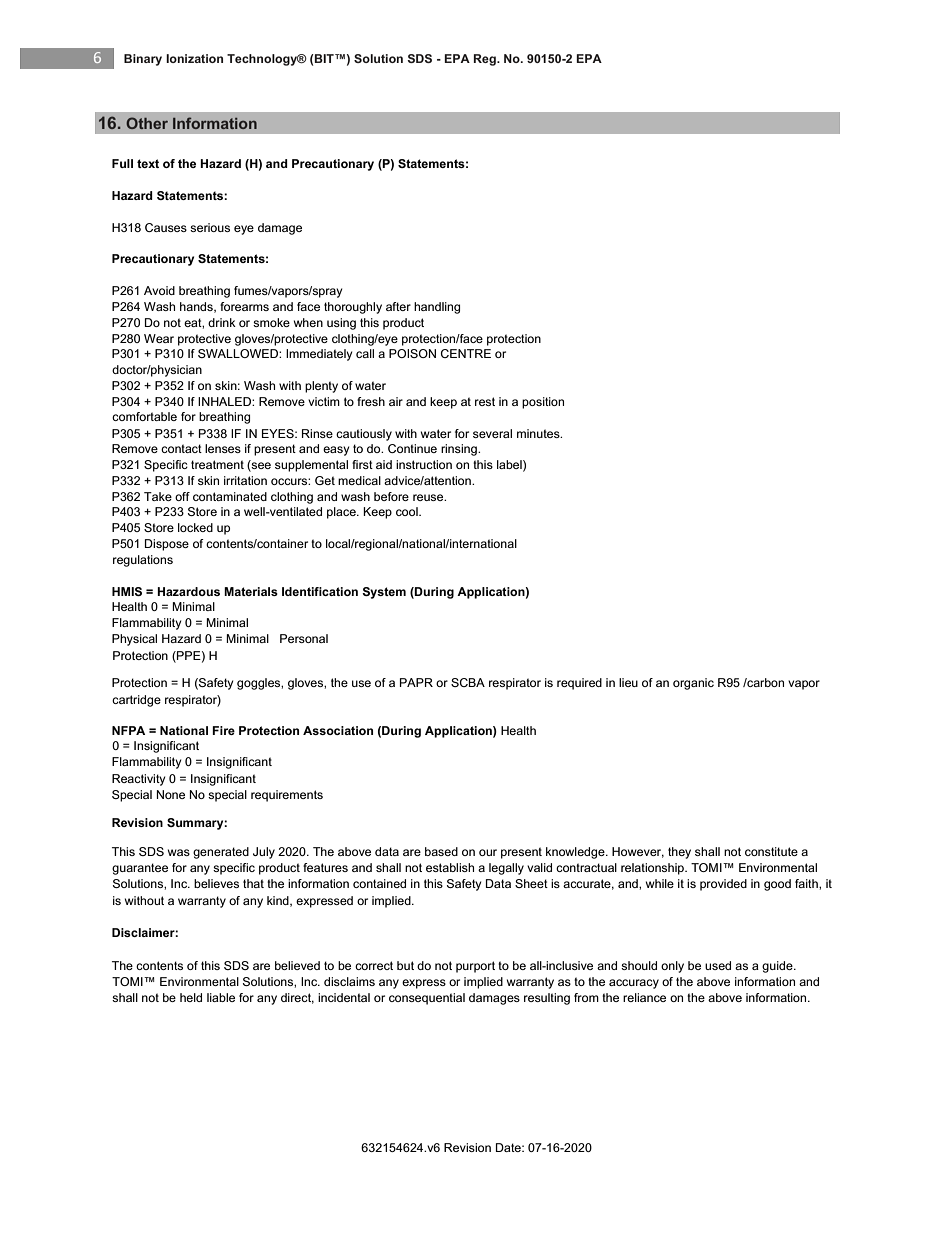 The image size is (952, 1233). I want to click on handling, so click(437, 308).
